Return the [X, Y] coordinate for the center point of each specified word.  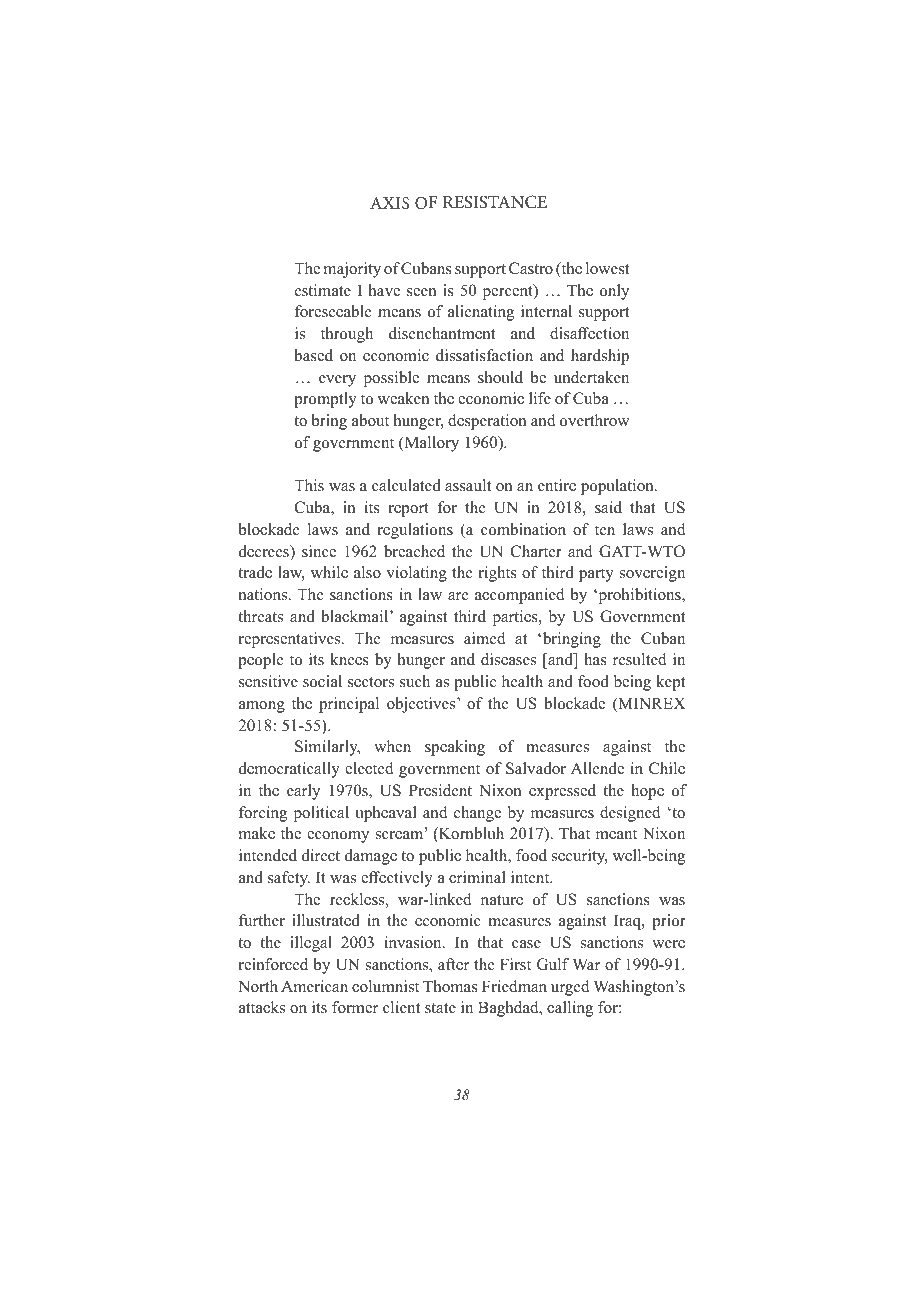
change [477, 814]
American [314, 986]
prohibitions [639, 596]
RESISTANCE [495, 202]
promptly [325, 400]
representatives [291, 640]
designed [630, 814]
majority [352, 270]
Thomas [450, 986]
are [458, 596]
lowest [607, 268]
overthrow [594, 420]
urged [570, 988]
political [321, 814]
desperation [487, 422]
